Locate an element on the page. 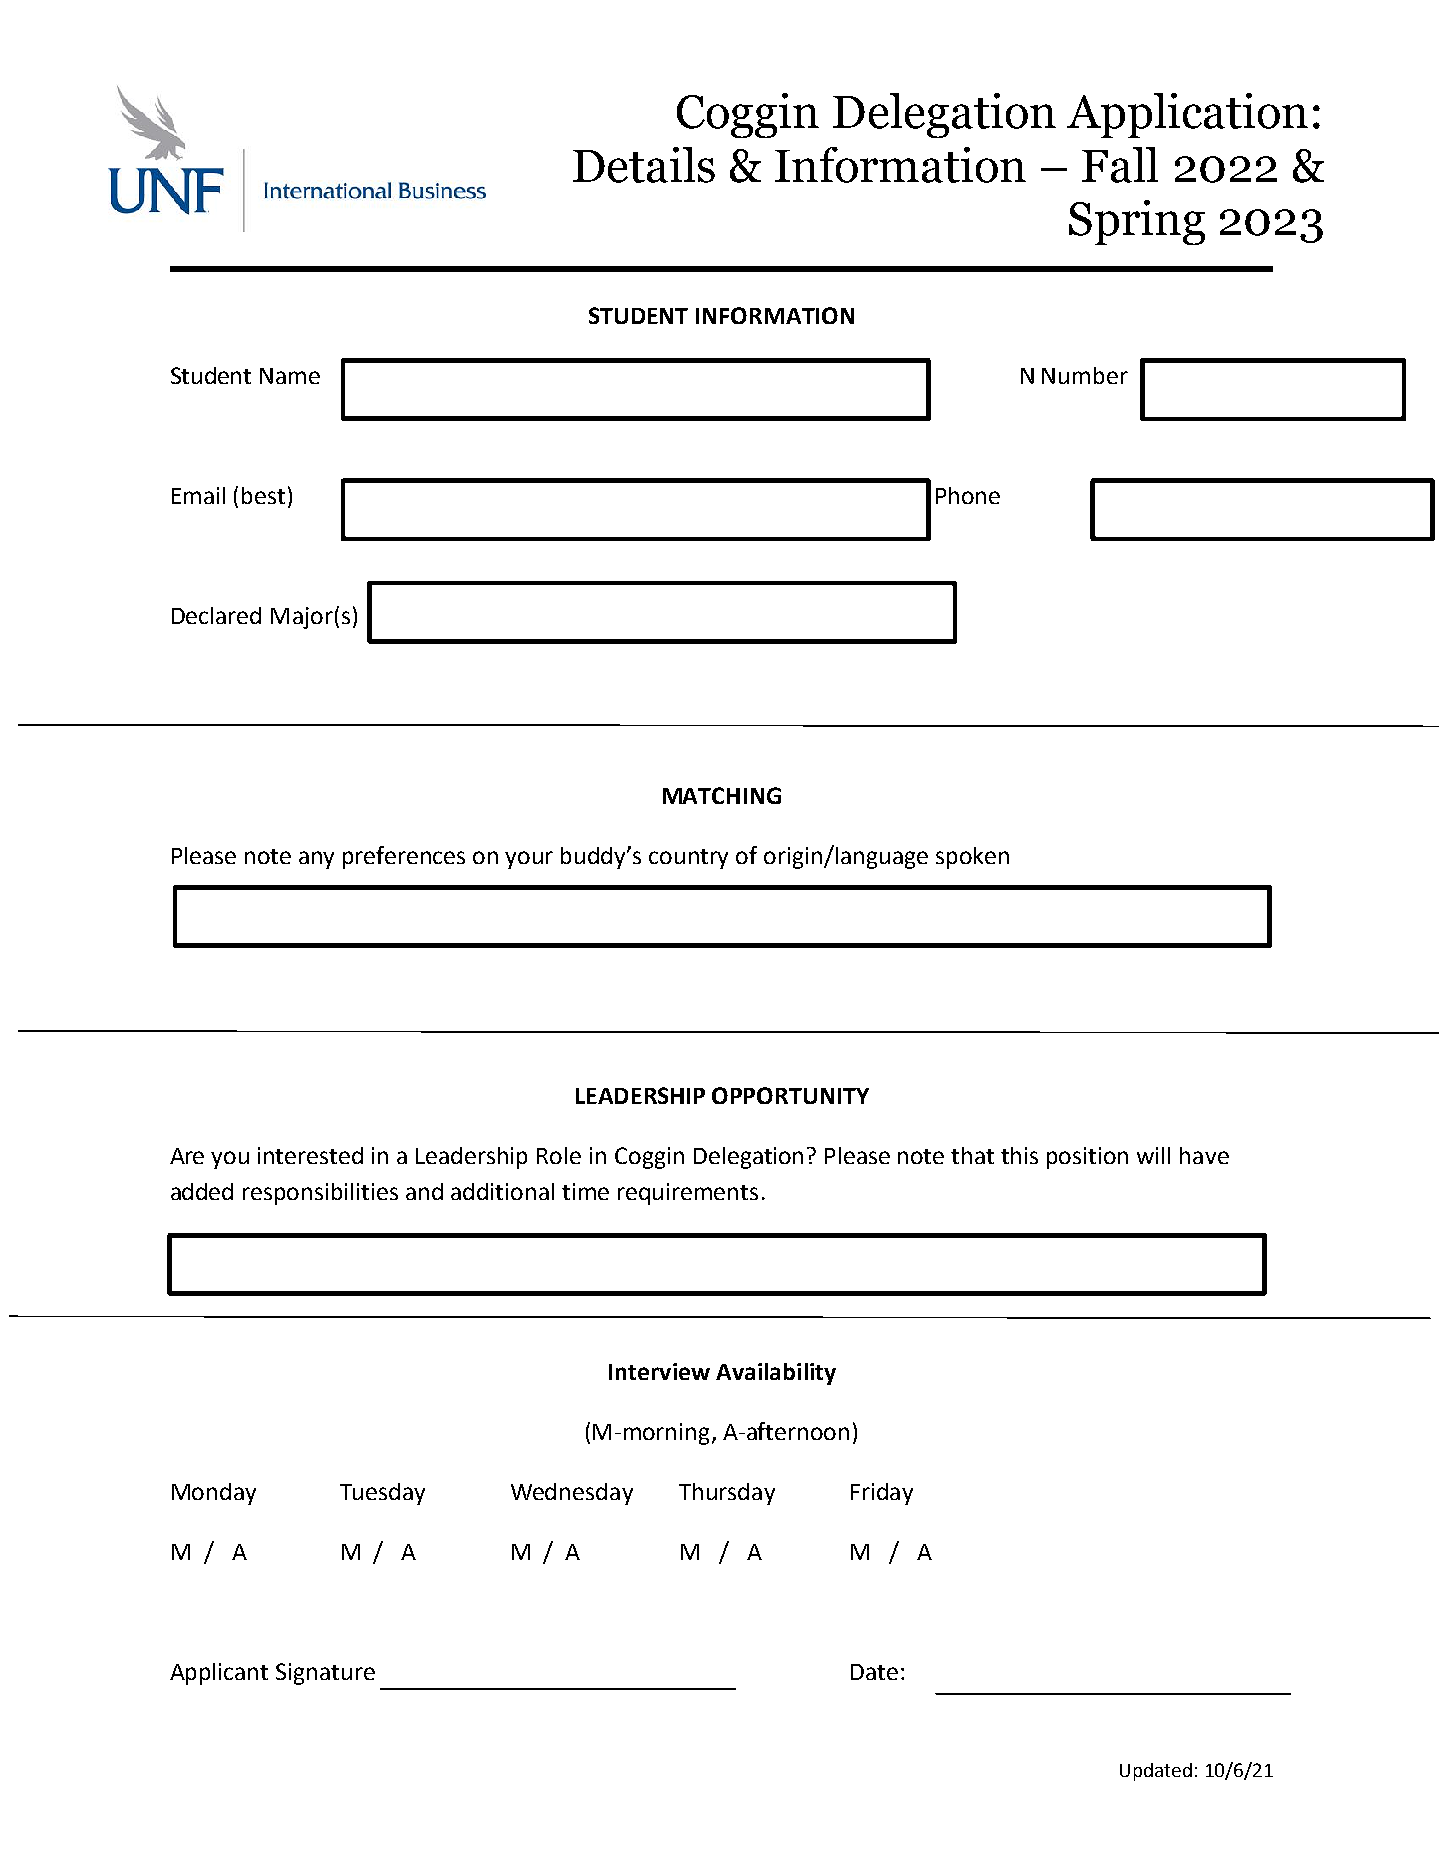 Image resolution: width=1443 pixels, height=1867 pixels. Name is located at coordinates (290, 376).
